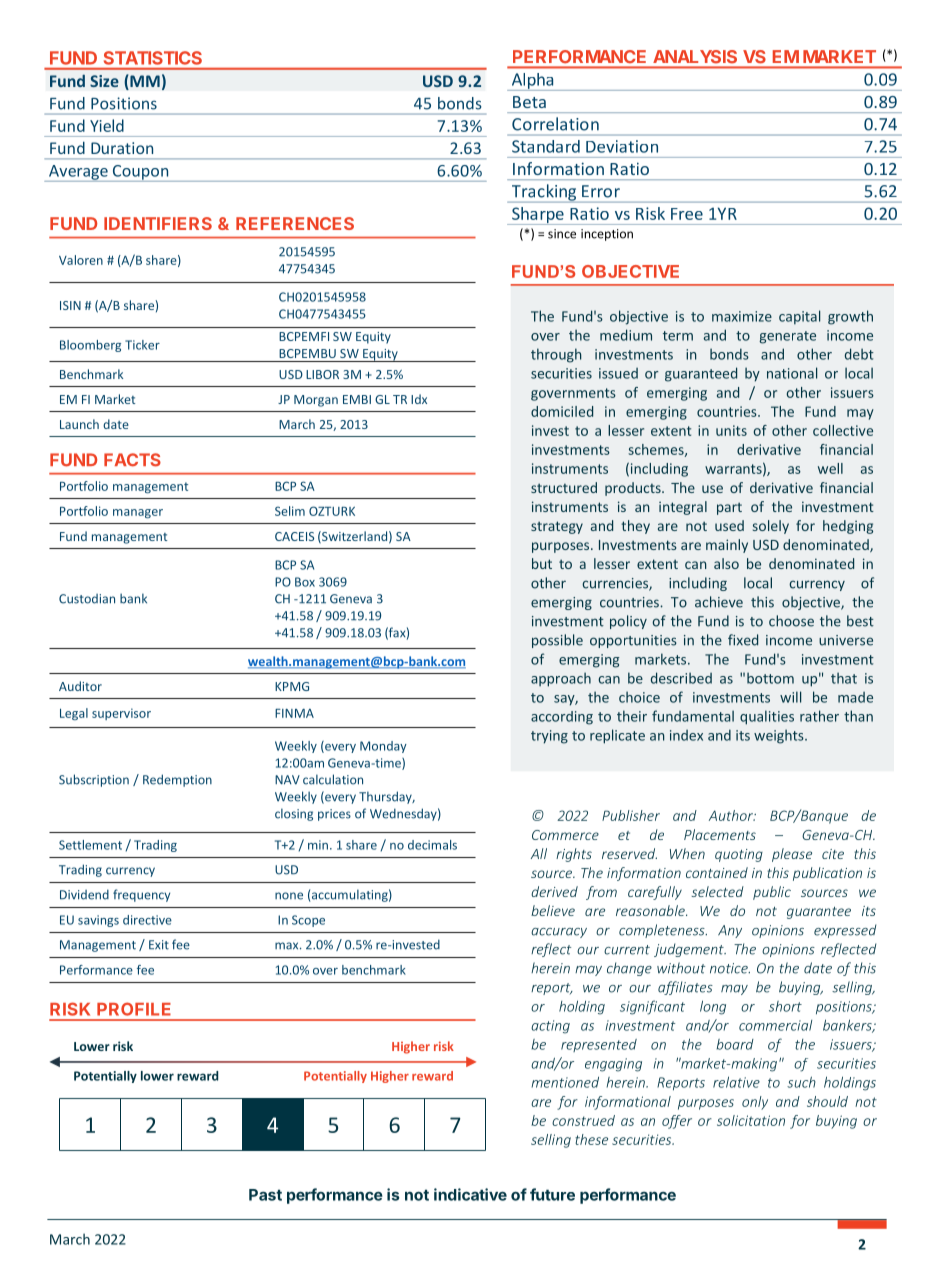  I want to click on ANALYSIS, so click(695, 56).
